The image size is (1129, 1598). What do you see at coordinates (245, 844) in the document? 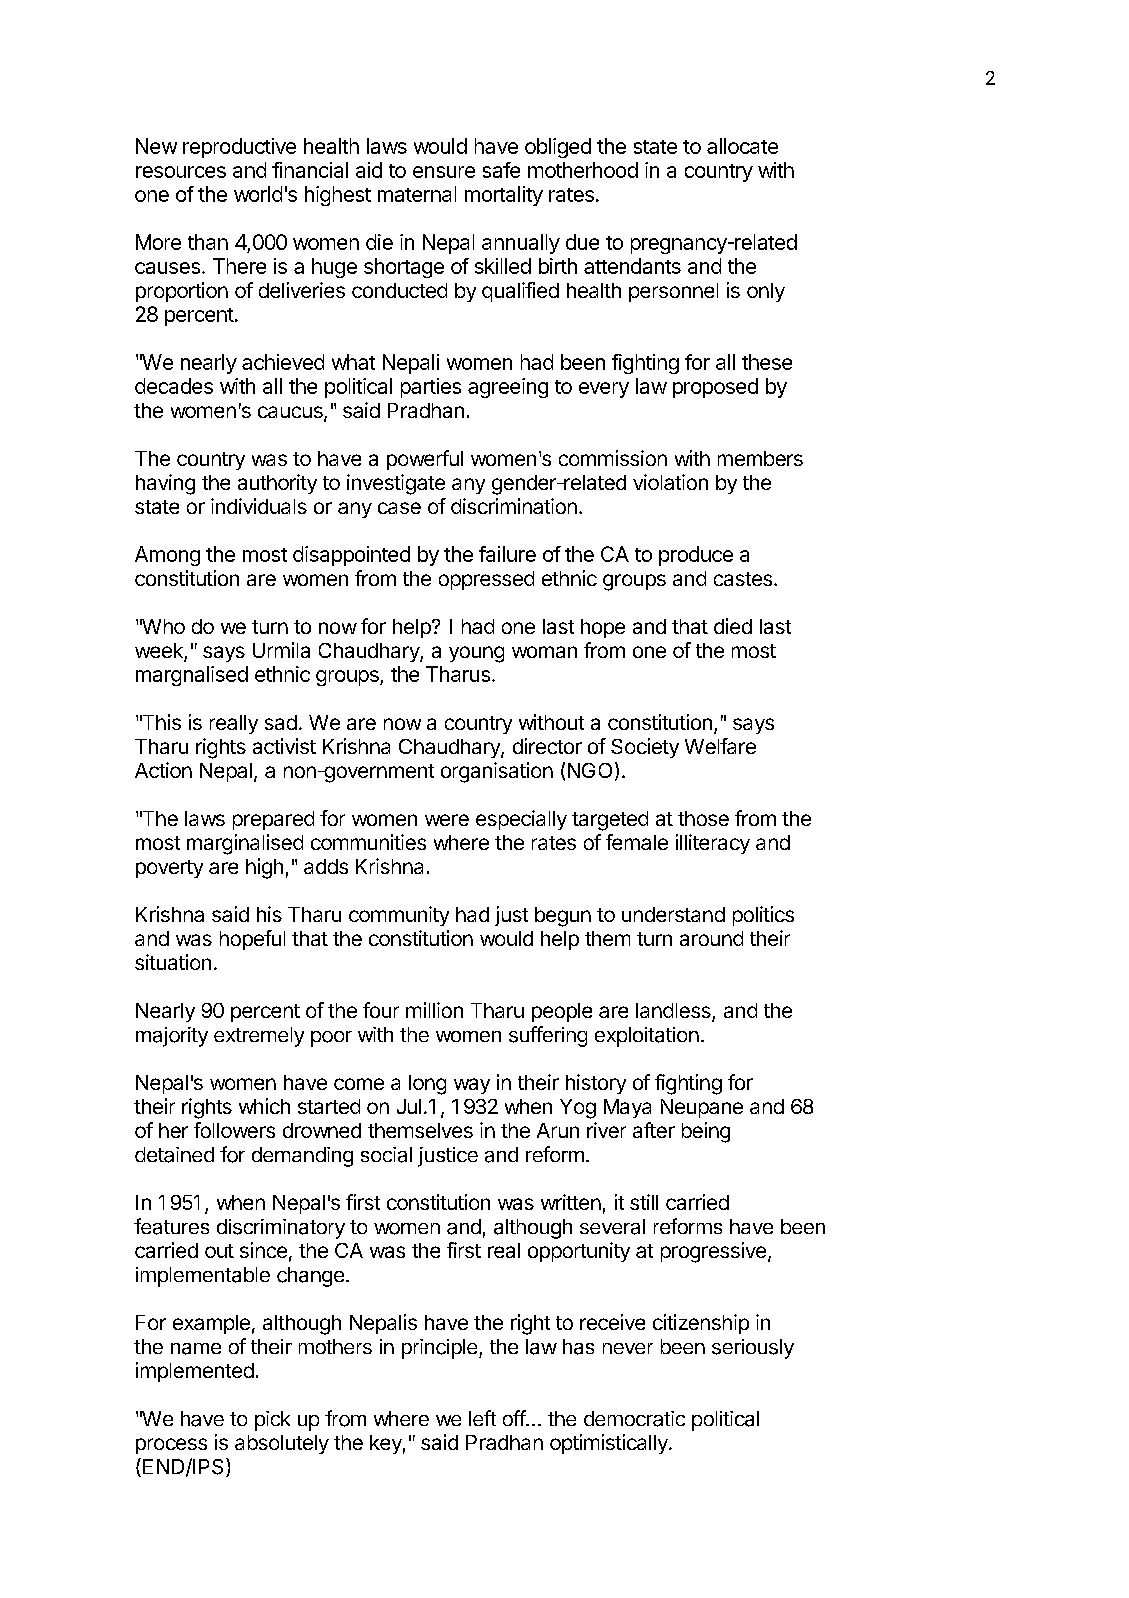
I see `marginalised` at bounding box center [245, 844].
